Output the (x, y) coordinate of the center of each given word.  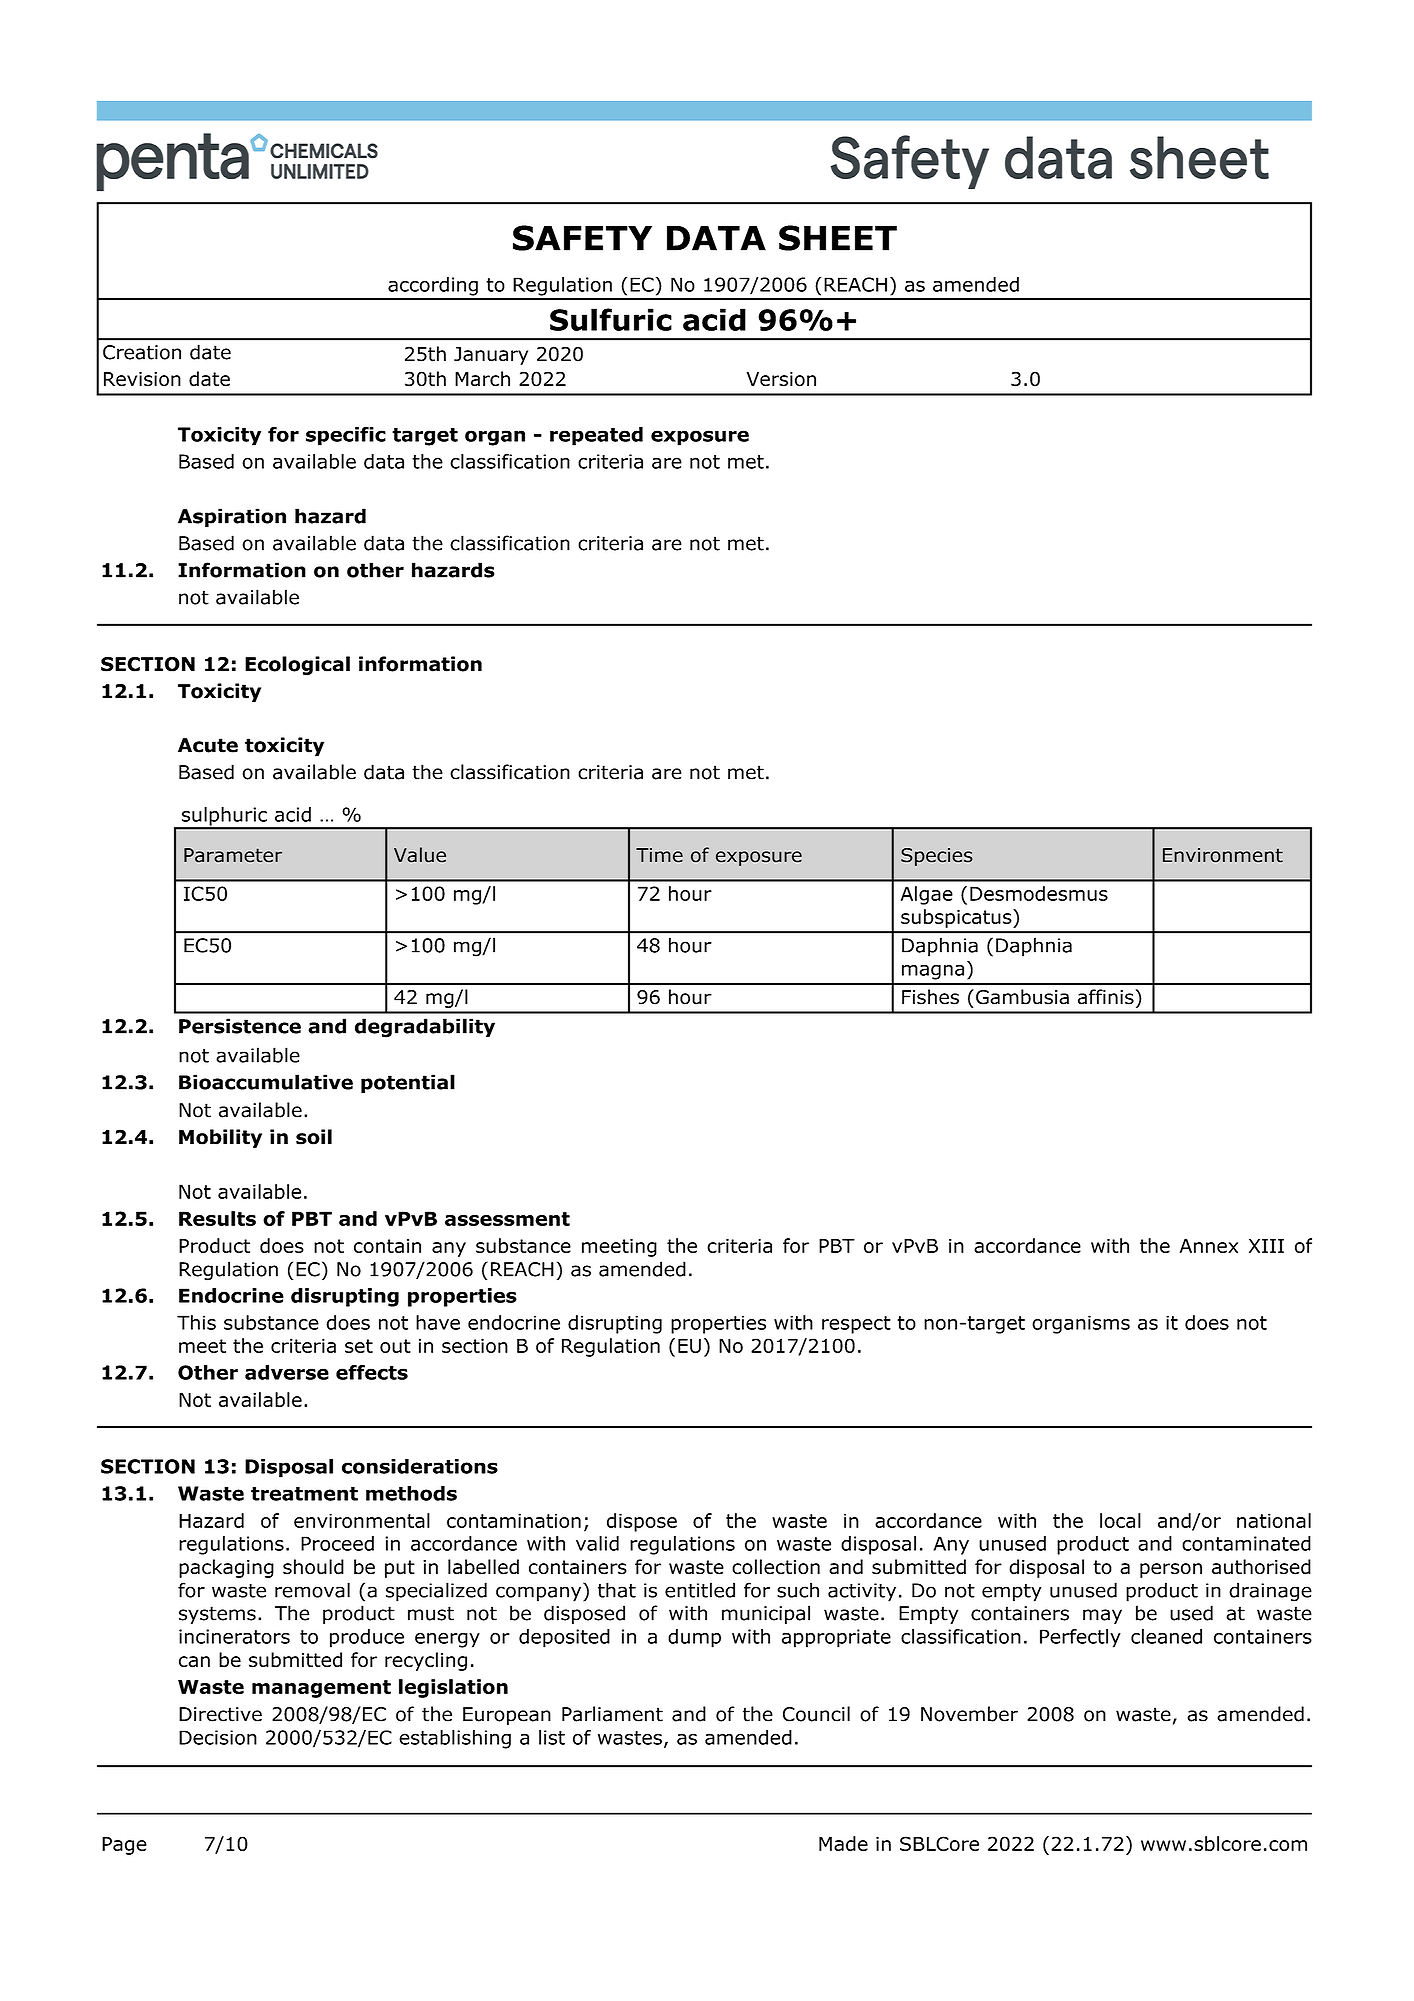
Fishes (930, 997)
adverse (287, 1372)
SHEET (838, 238)
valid (597, 1543)
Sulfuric (611, 319)
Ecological (297, 665)
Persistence (240, 1026)
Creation (142, 352)
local (1120, 1520)
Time (659, 855)
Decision (218, 1737)
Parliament (612, 1714)
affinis (1106, 997)
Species (936, 857)
